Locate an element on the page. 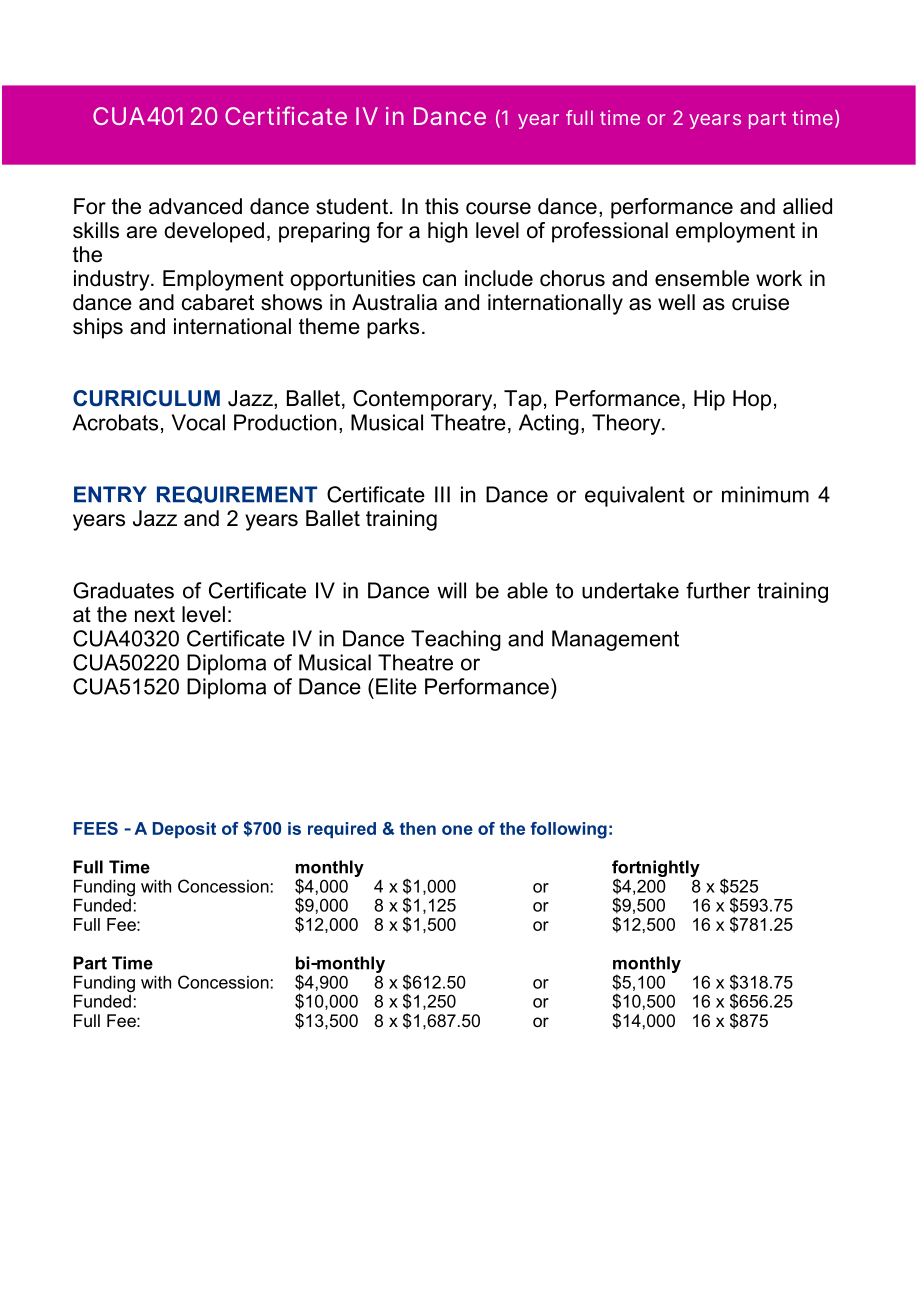 The height and width of the document is (1313, 924). REQUIREMENT is located at coordinates (237, 495).
